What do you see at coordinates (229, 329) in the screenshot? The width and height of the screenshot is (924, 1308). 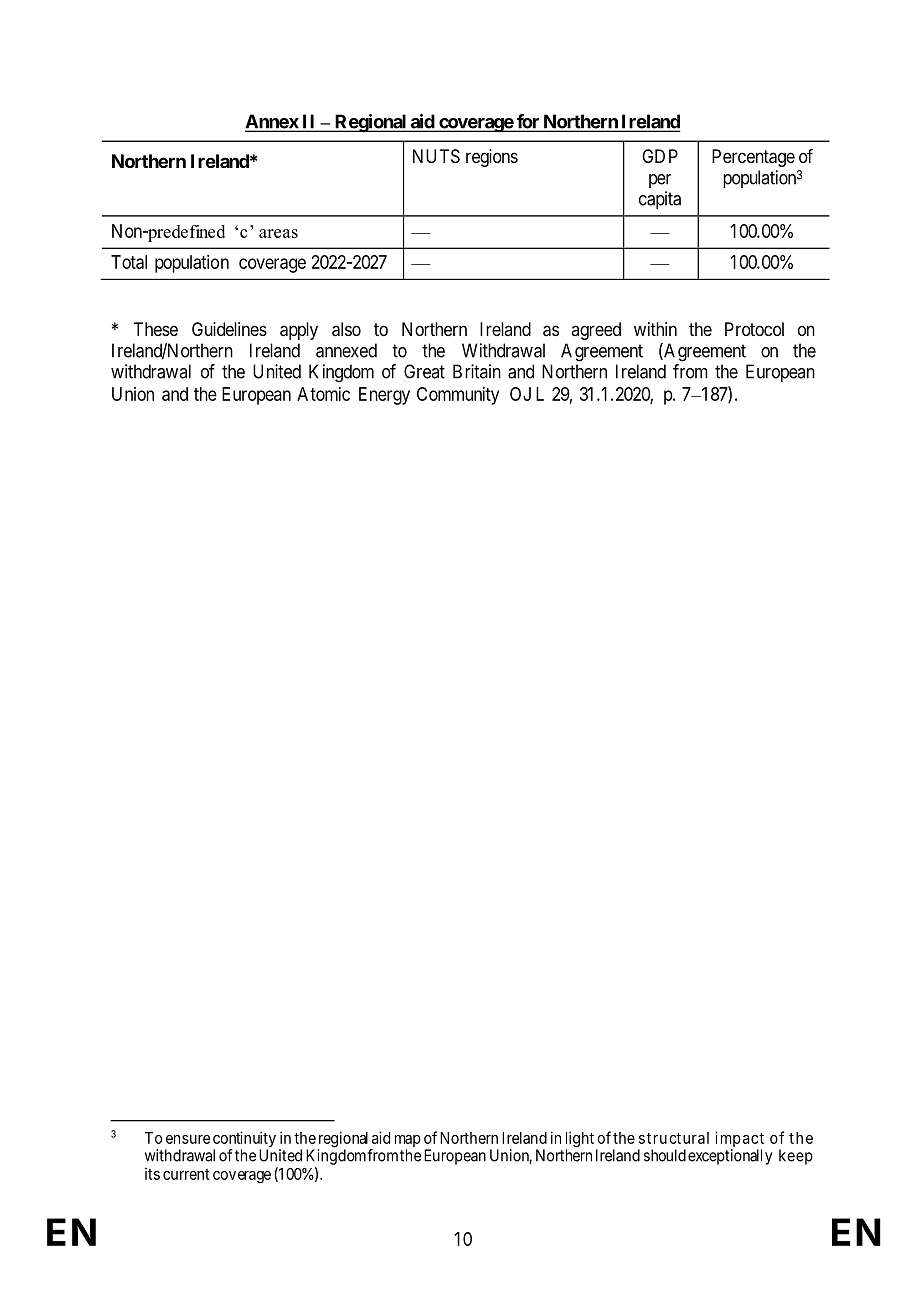 I see `Guidelines` at bounding box center [229, 329].
